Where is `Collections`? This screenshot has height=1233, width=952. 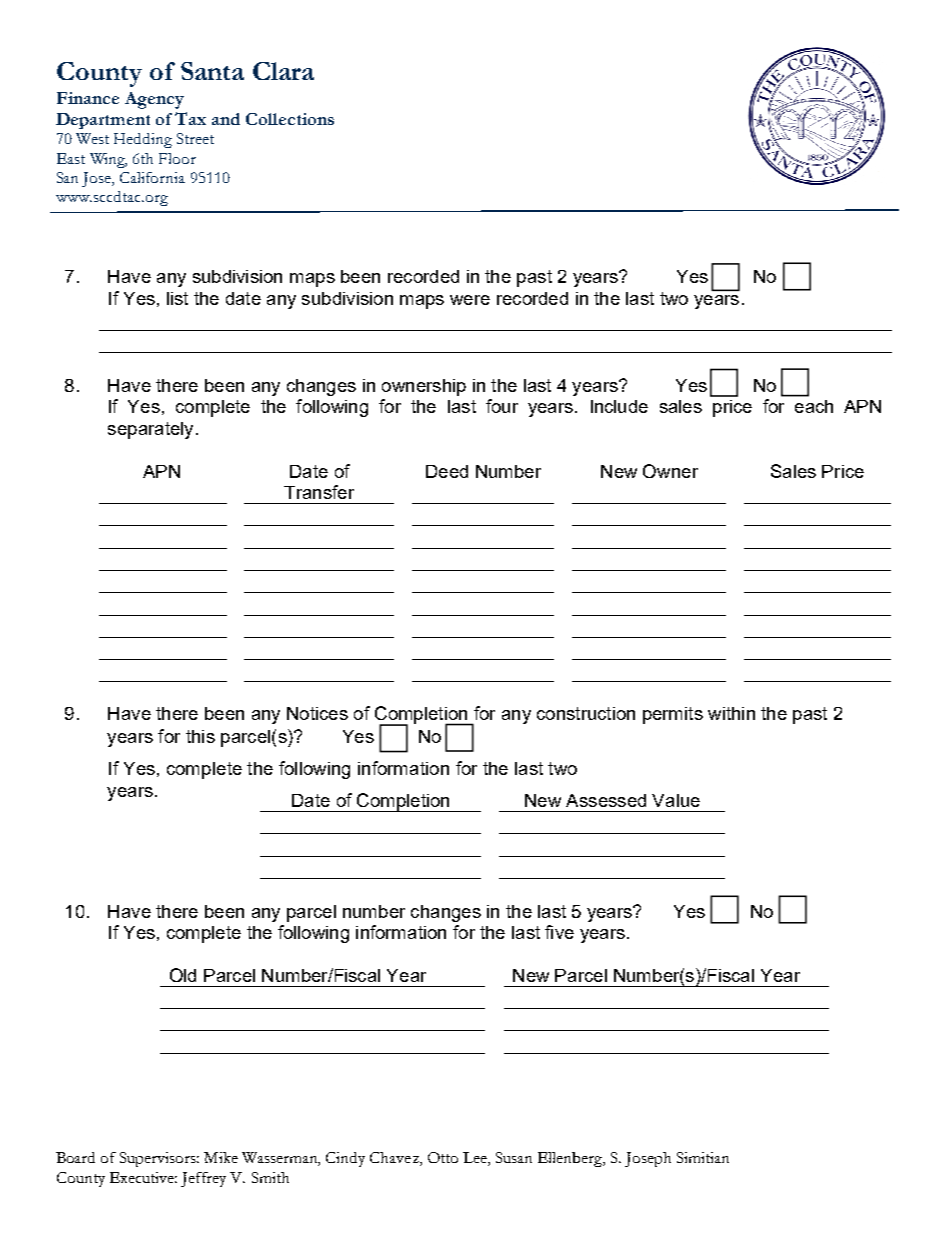
Collections is located at coordinates (290, 119).
